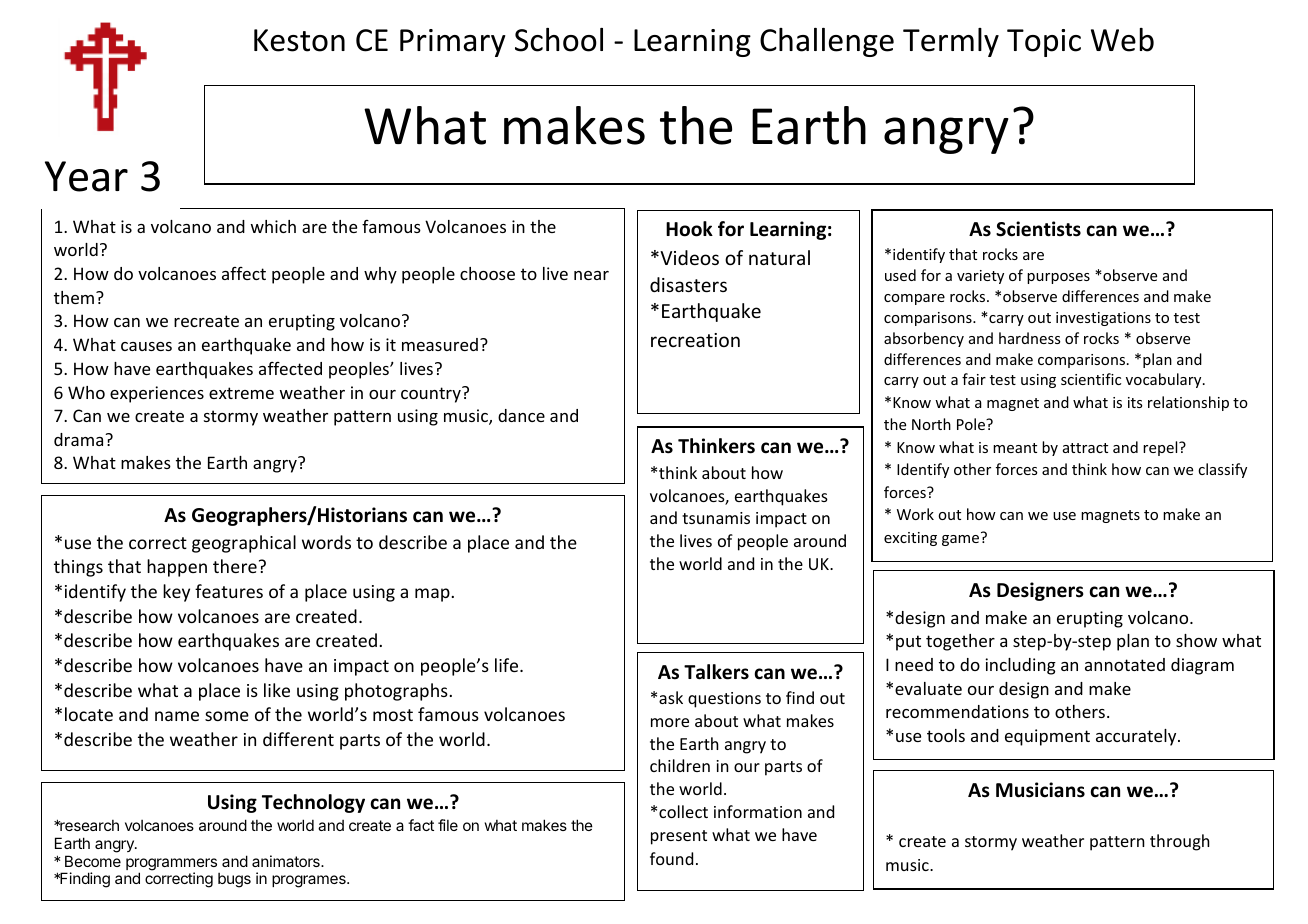  I want to click on recreation, so click(695, 340).
